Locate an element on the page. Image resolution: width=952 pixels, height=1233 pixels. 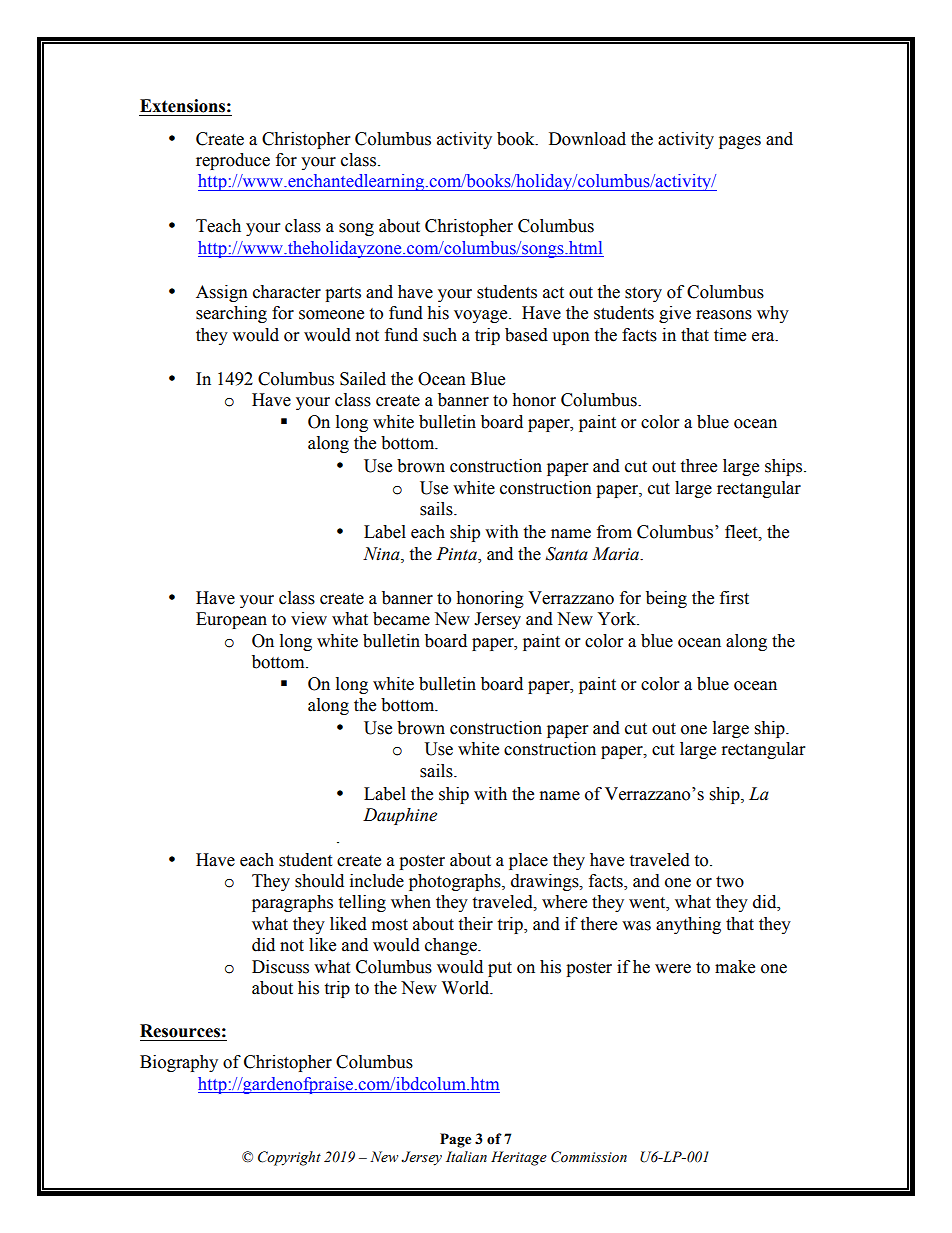
reproduce is located at coordinates (233, 161).
